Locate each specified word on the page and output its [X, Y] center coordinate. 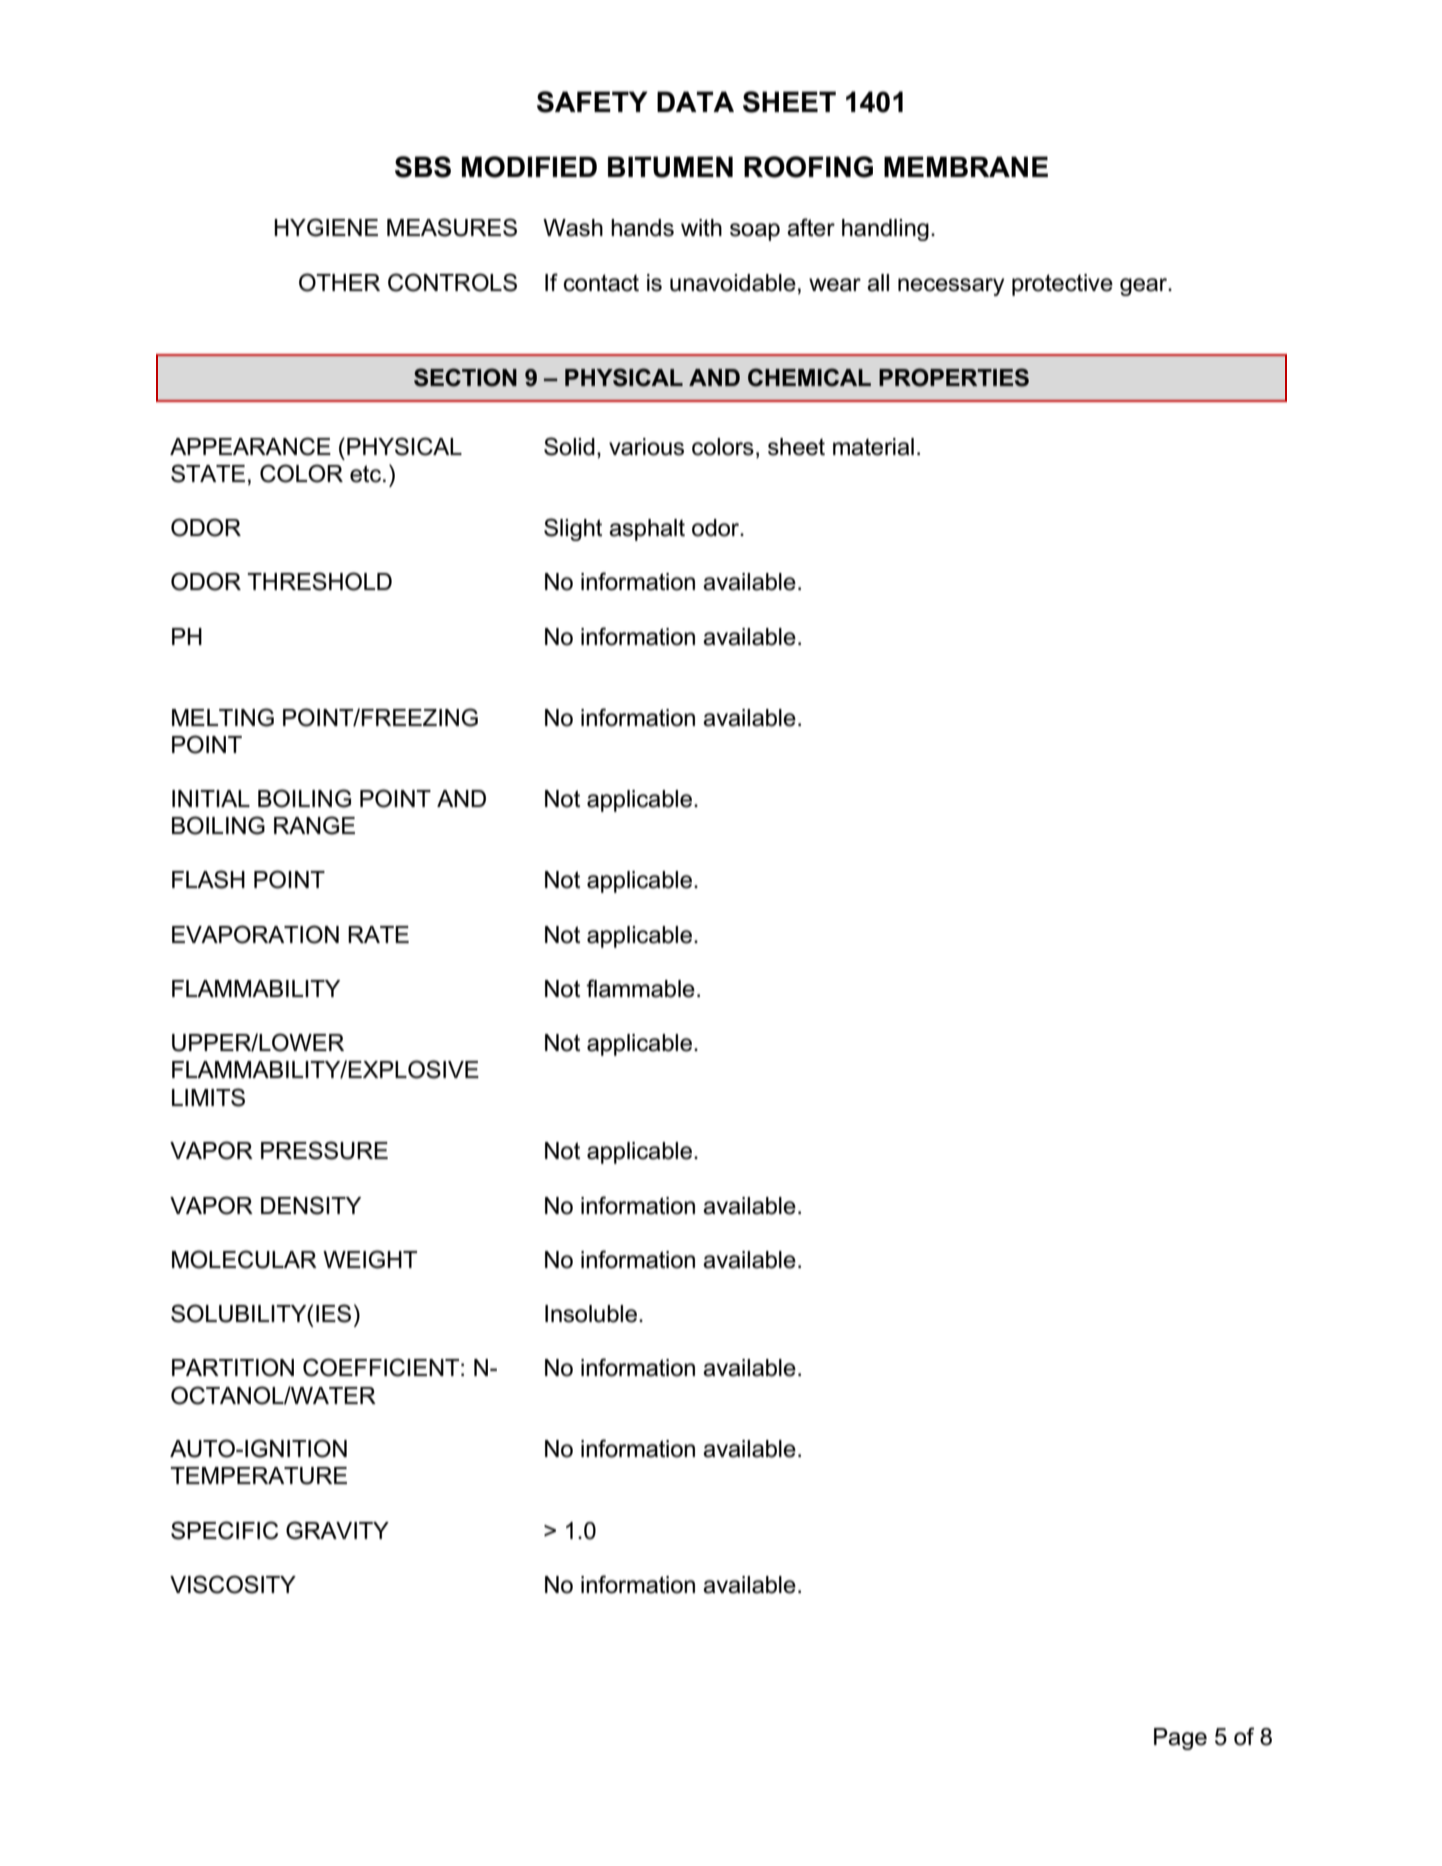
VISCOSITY [233, 1584]
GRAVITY [337, 1530]
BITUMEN [670, 167]
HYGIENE [326, 227]
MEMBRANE [966, 166]
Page [1180, 1739]
